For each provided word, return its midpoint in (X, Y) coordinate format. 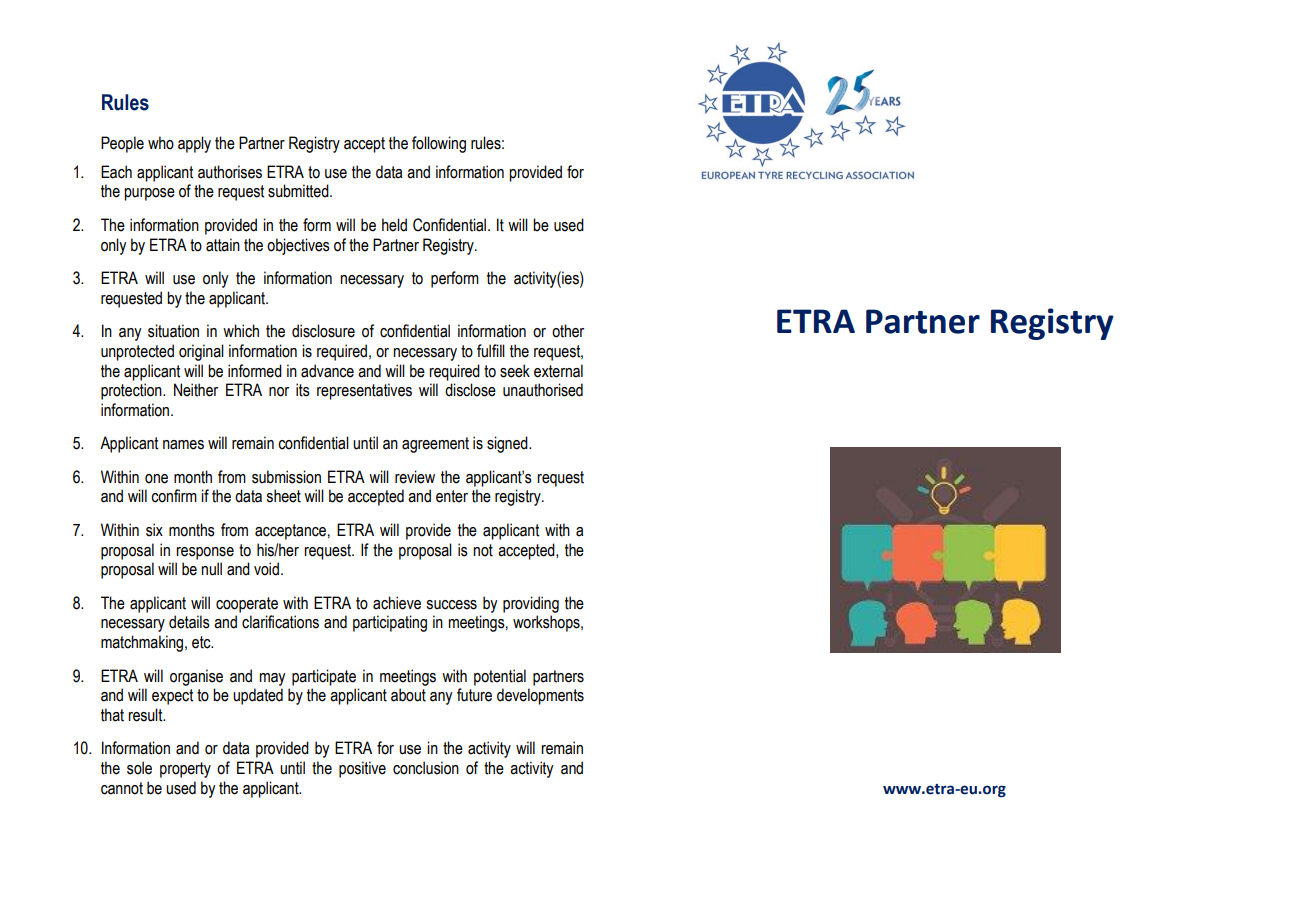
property (185, 770)
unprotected (137, 352)
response (205, 553)
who (161, 143)
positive (362, 769)
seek (515, 371)
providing (531, 604)
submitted (299, 191)
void (266, 569)
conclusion (426, 768)
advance (327, 371)
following (439, 144)
